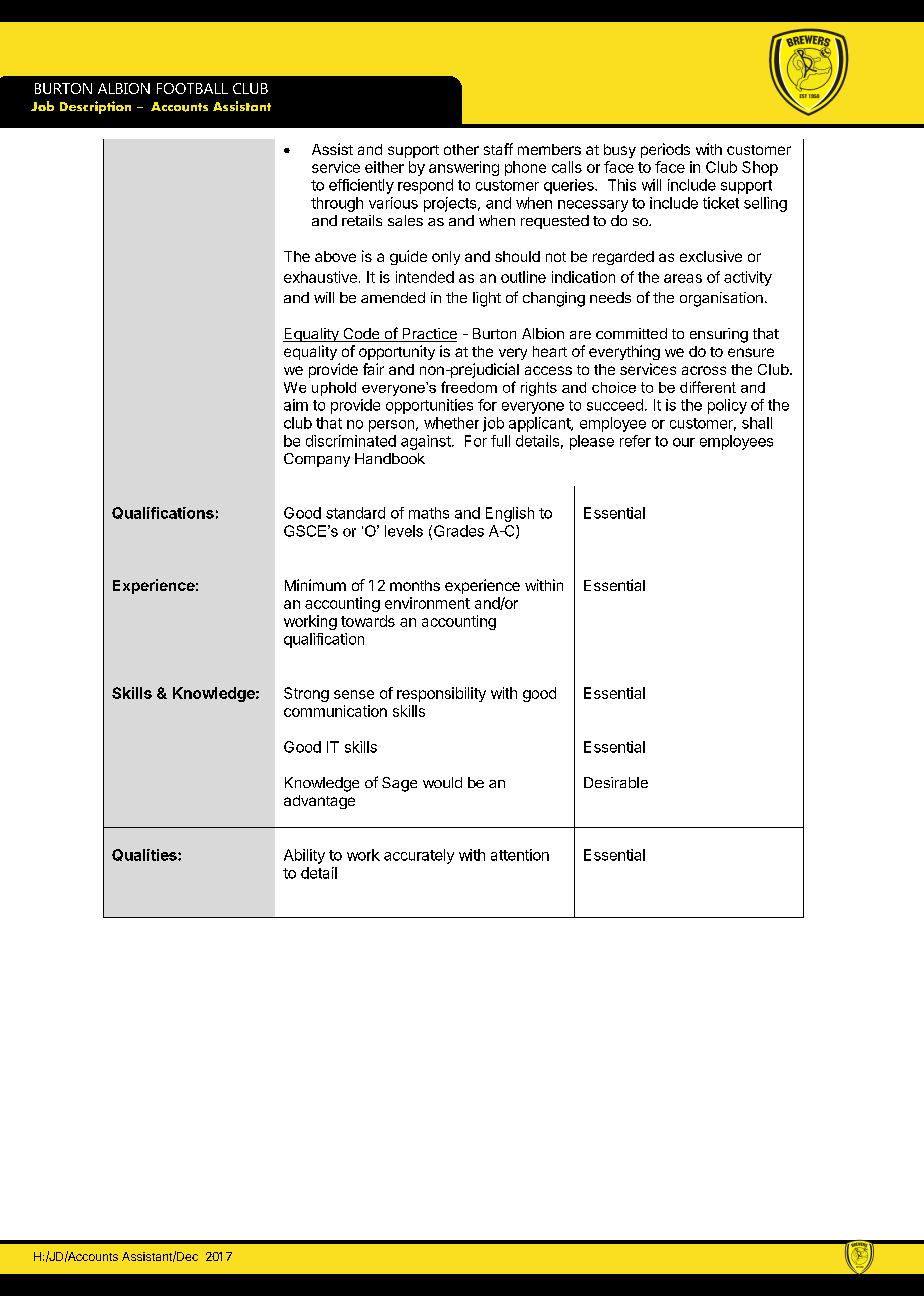  Describe the element at coordinates (461, 149) in the screenshot. I see `other` at that location.
